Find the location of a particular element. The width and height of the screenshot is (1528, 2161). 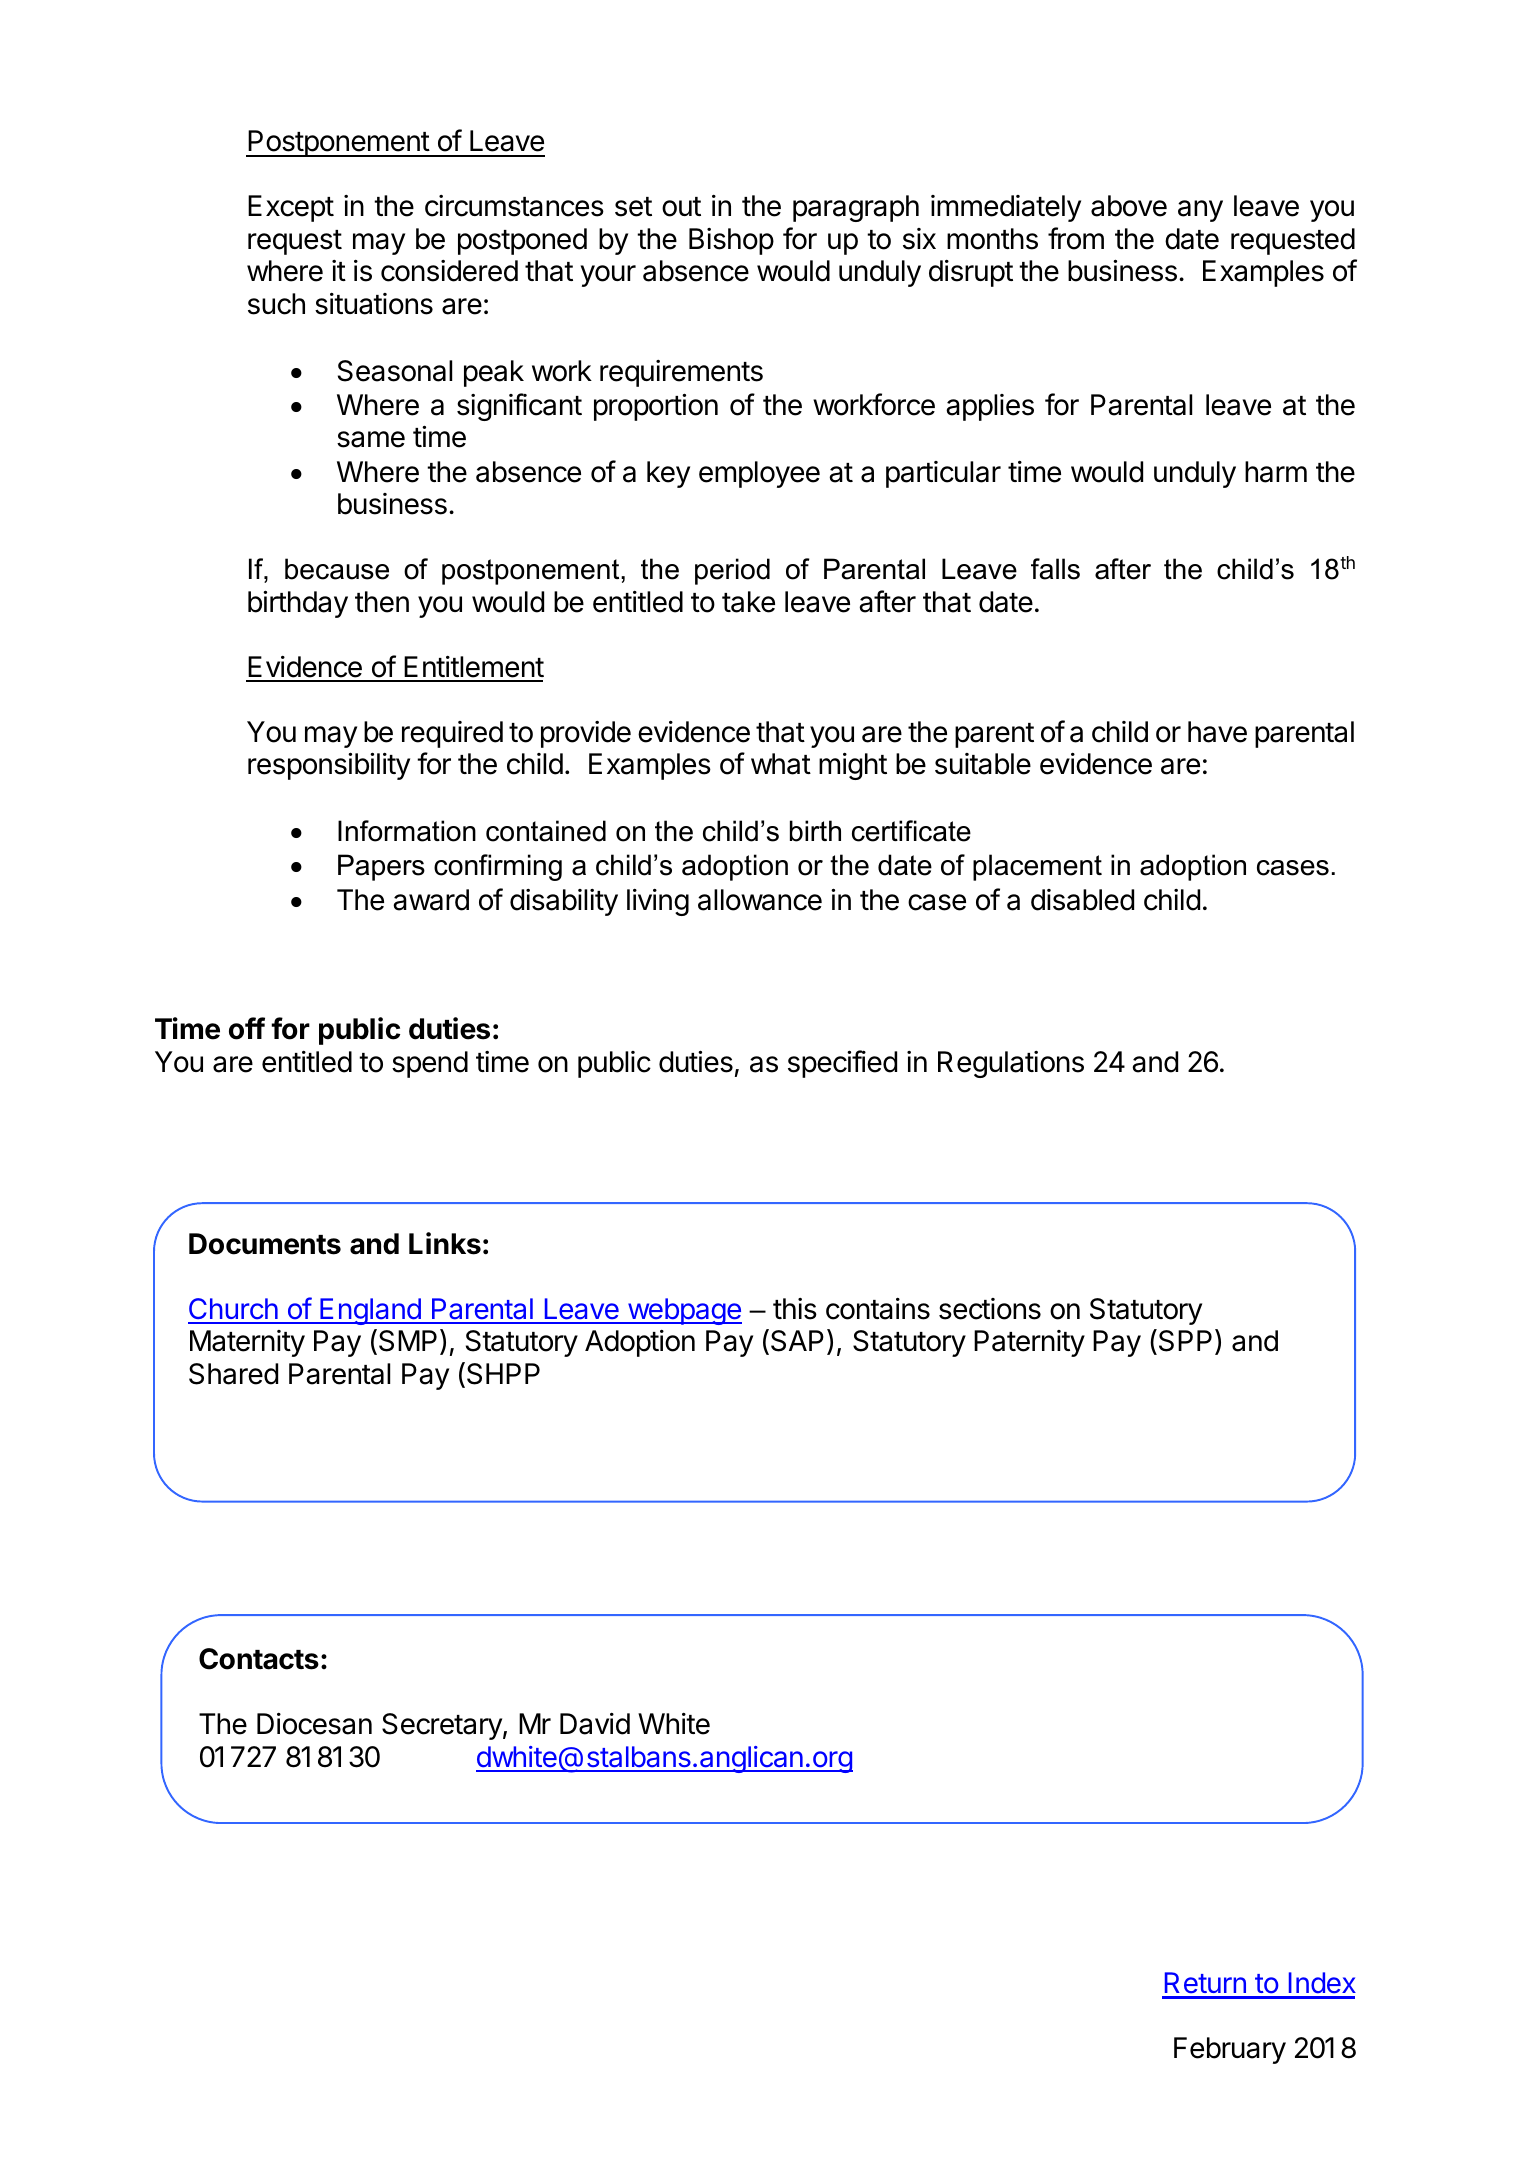

David is located at coordinates (595, 1724).
